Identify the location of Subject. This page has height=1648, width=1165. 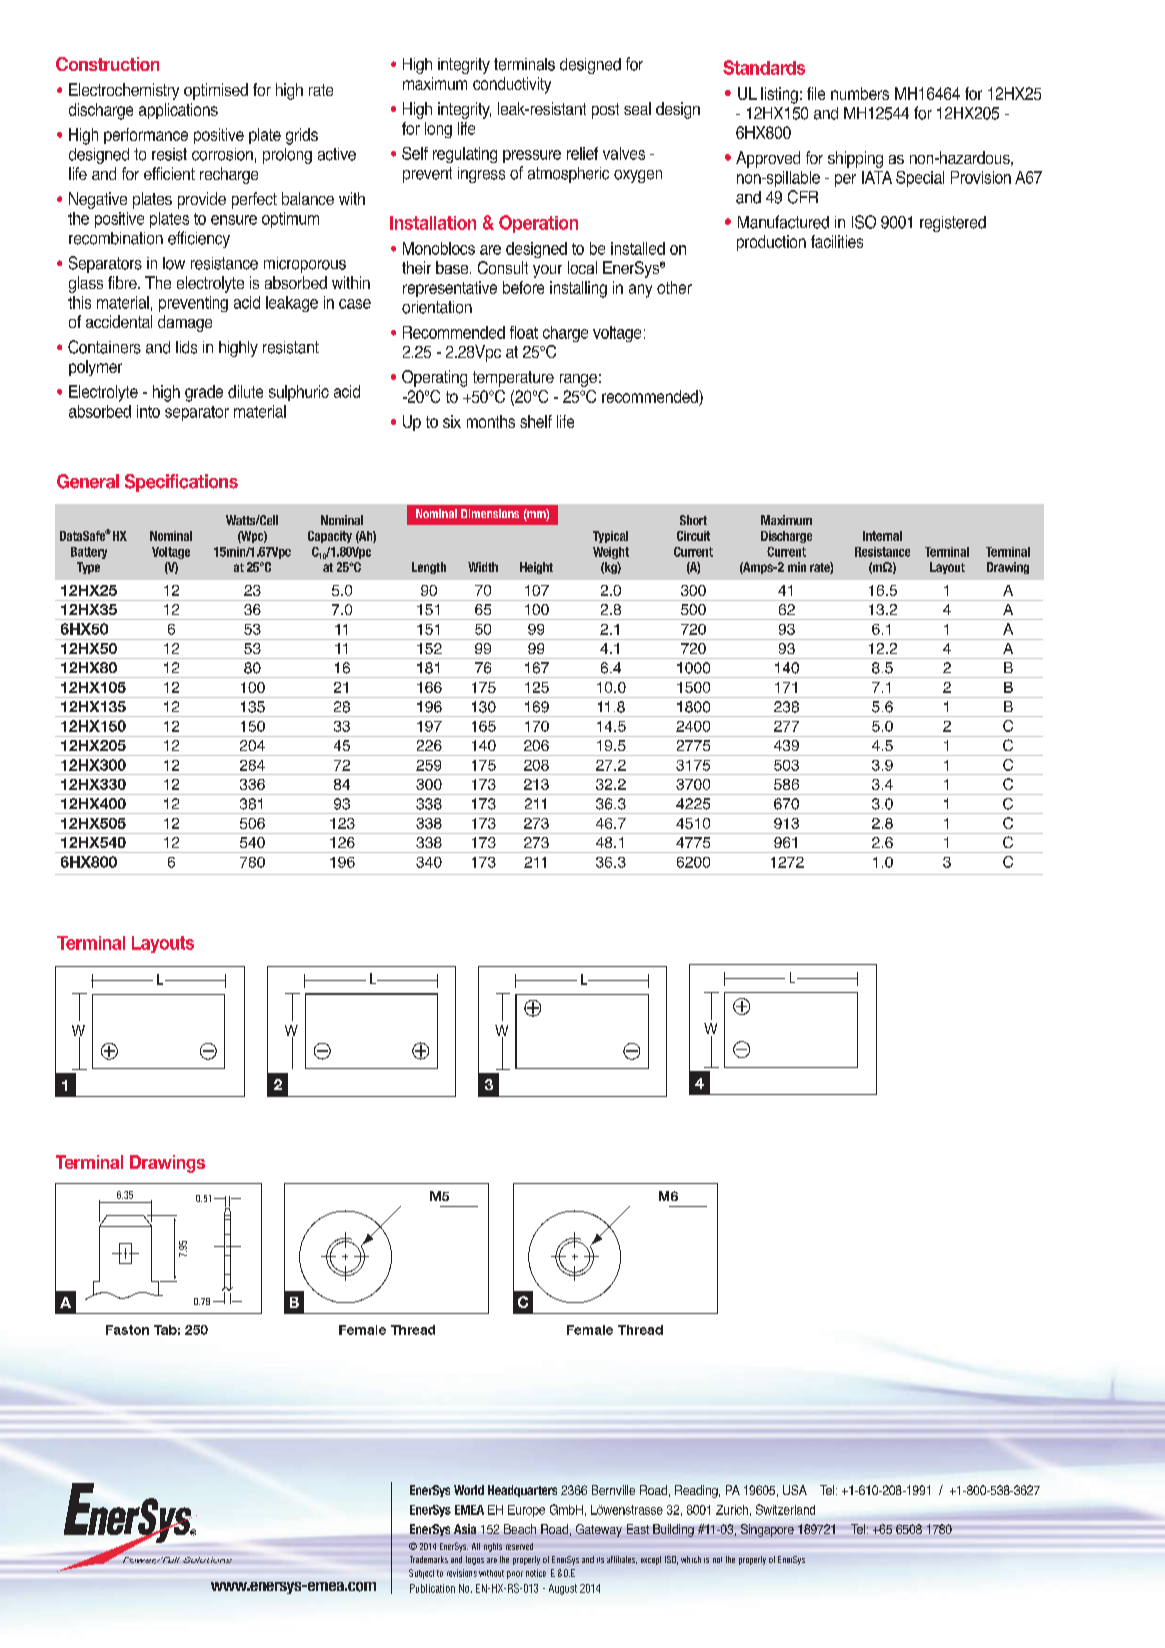
(421, 1574).
